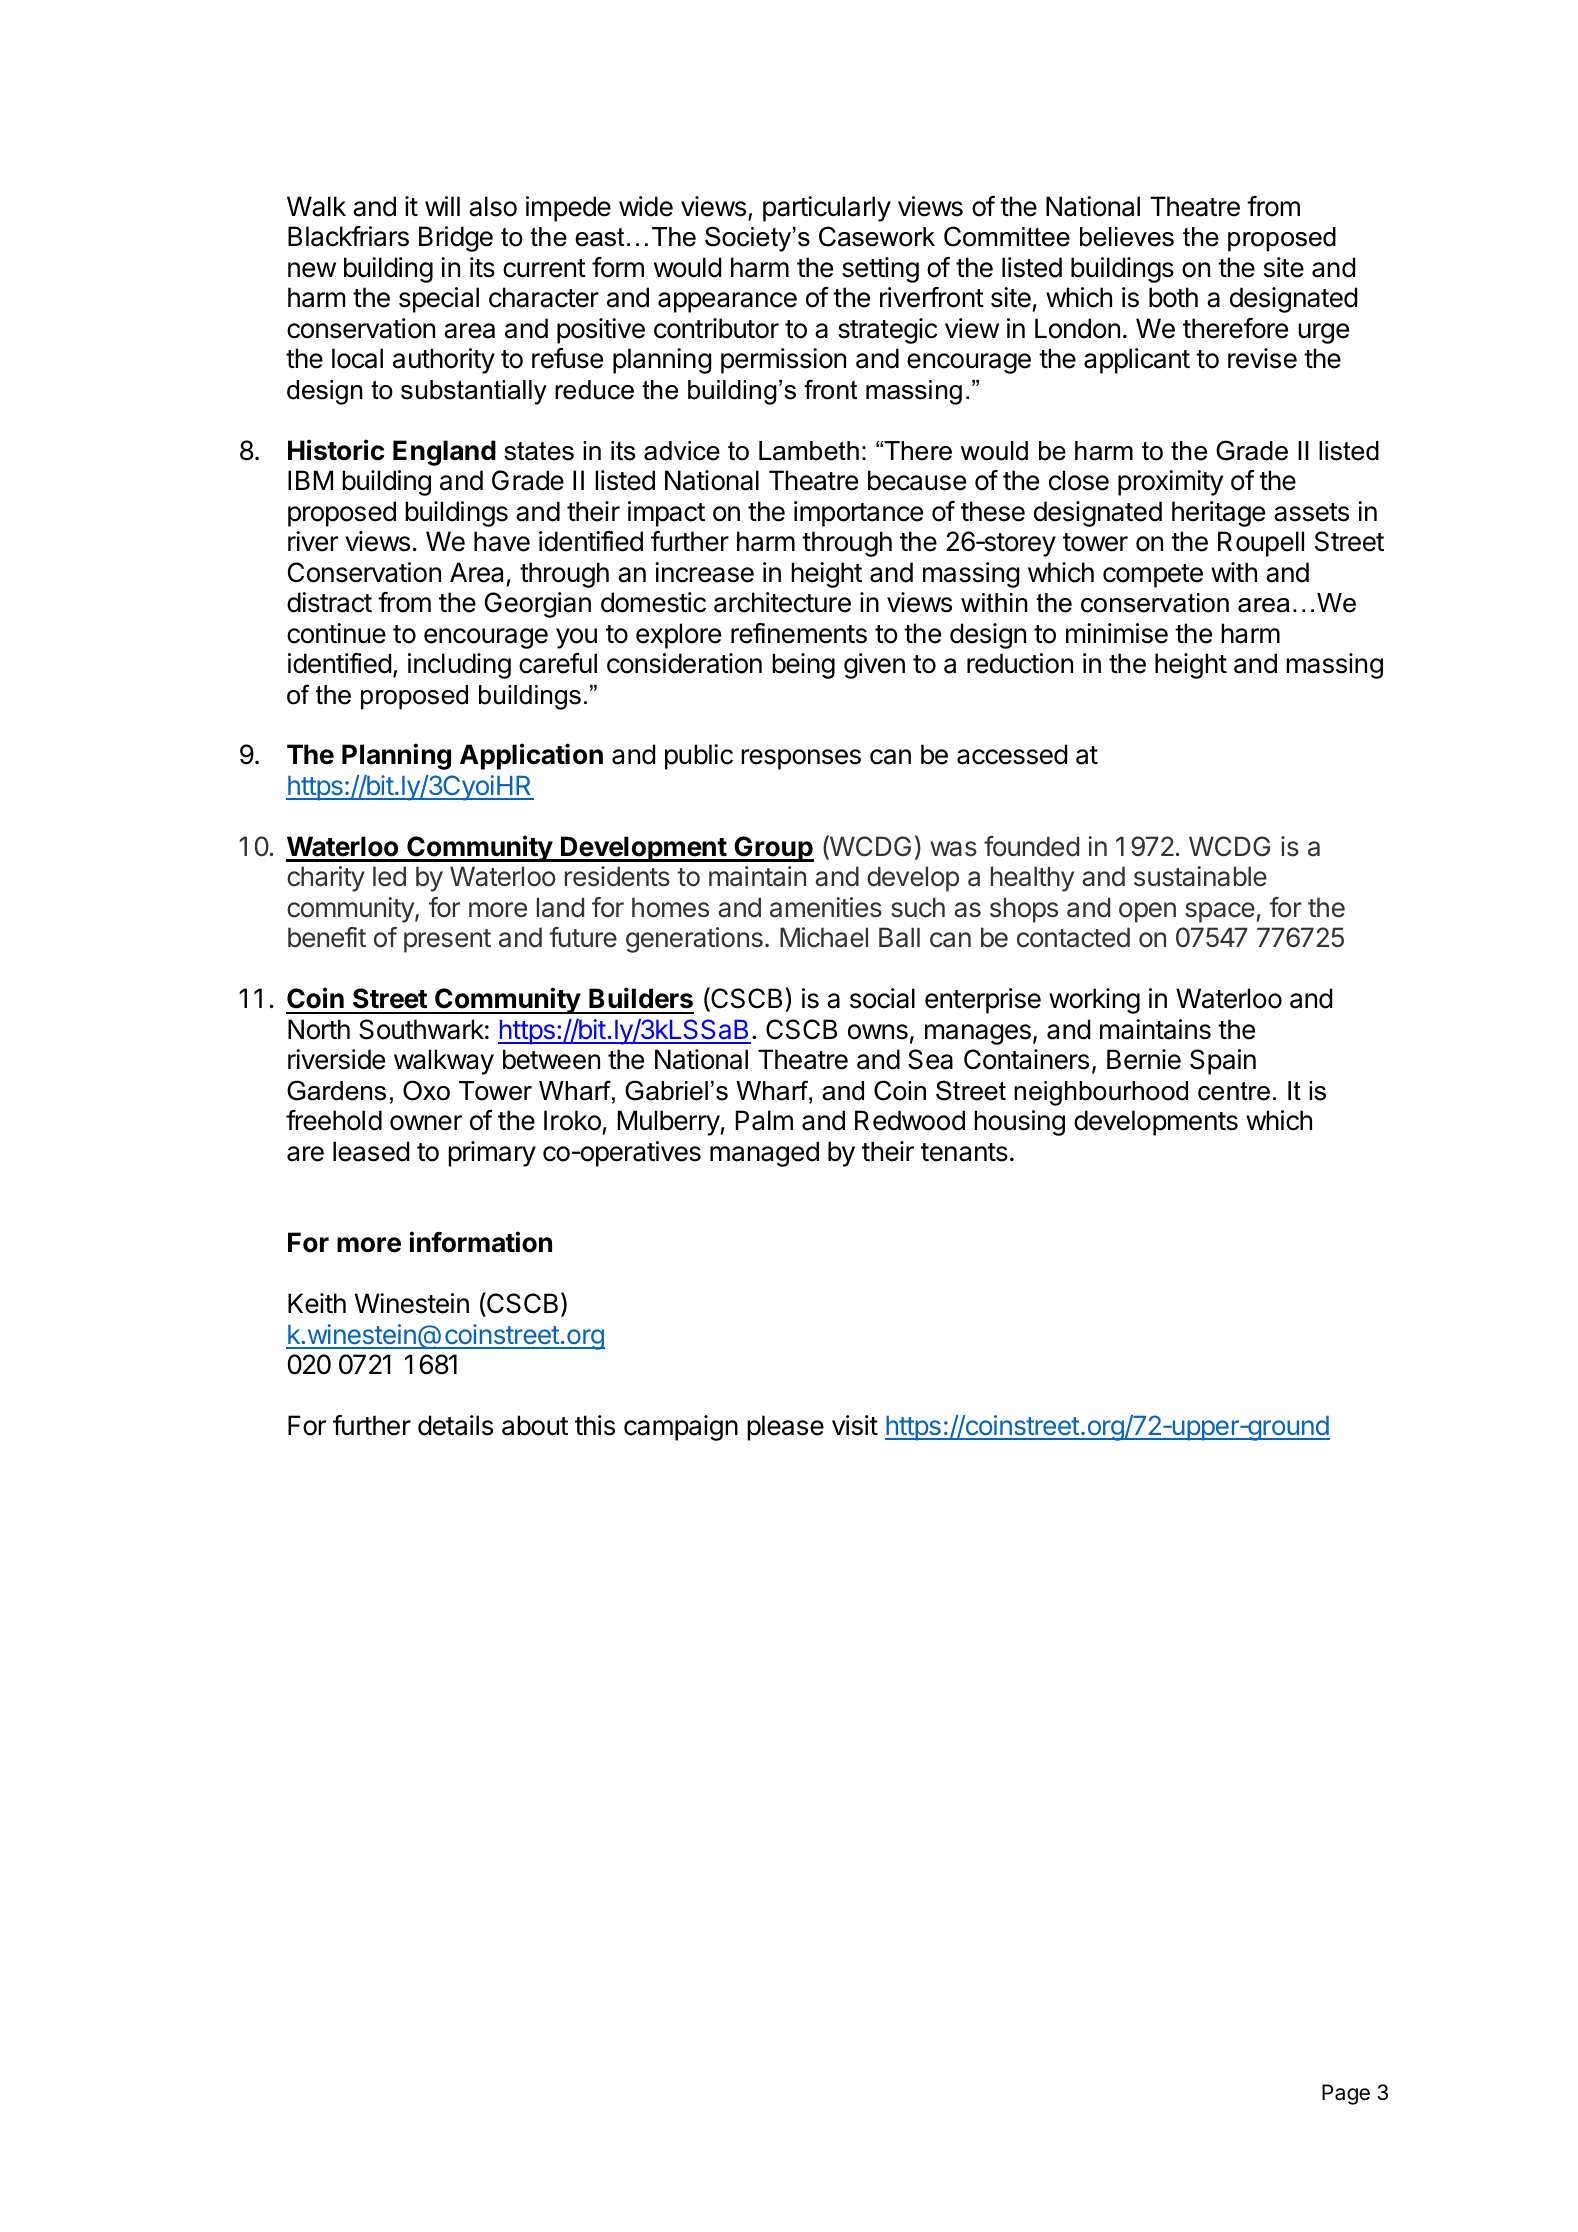  I want to click on owner, so click(426, 1123).
